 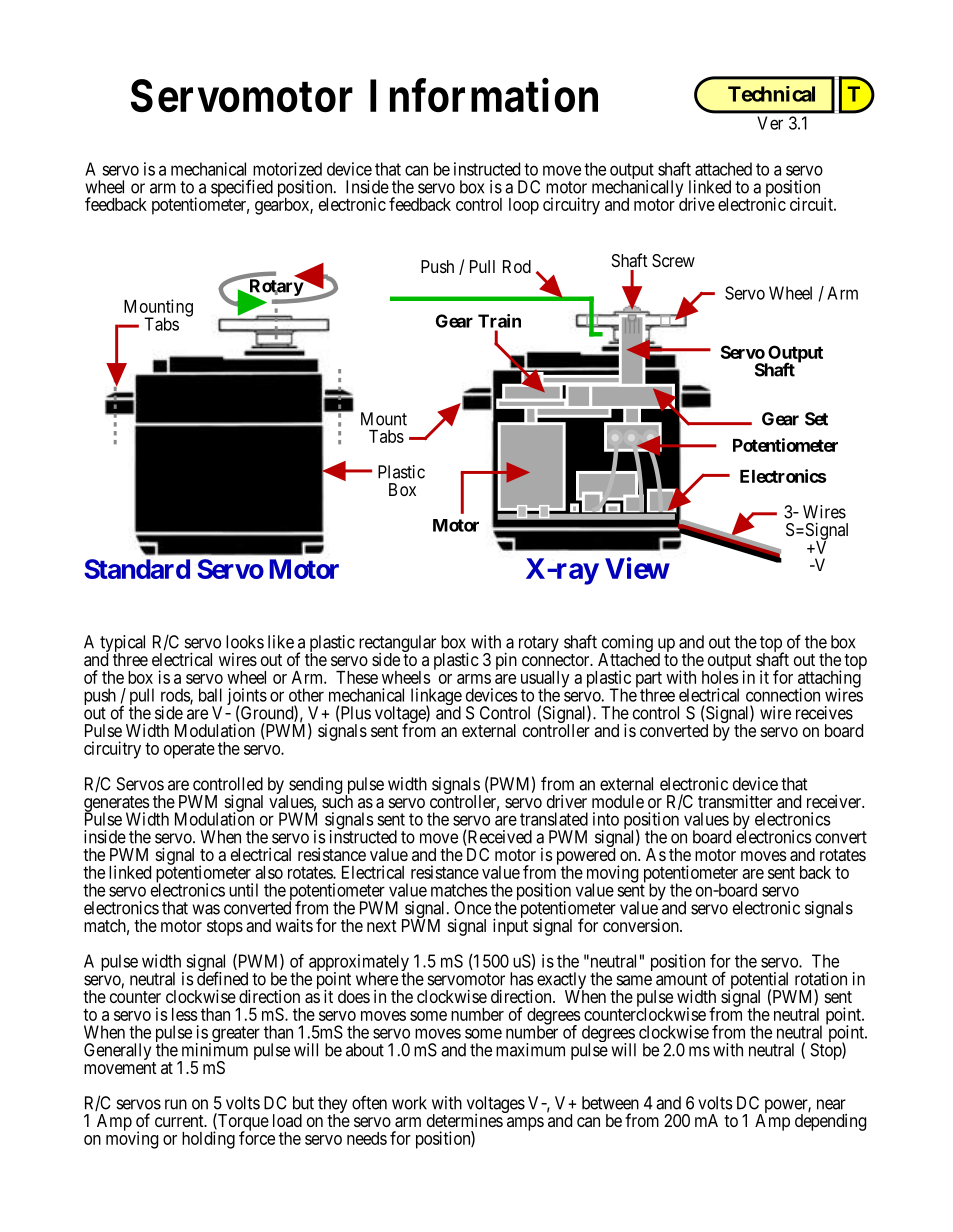 I want to click on determines, so click(x=465, y=1119).
